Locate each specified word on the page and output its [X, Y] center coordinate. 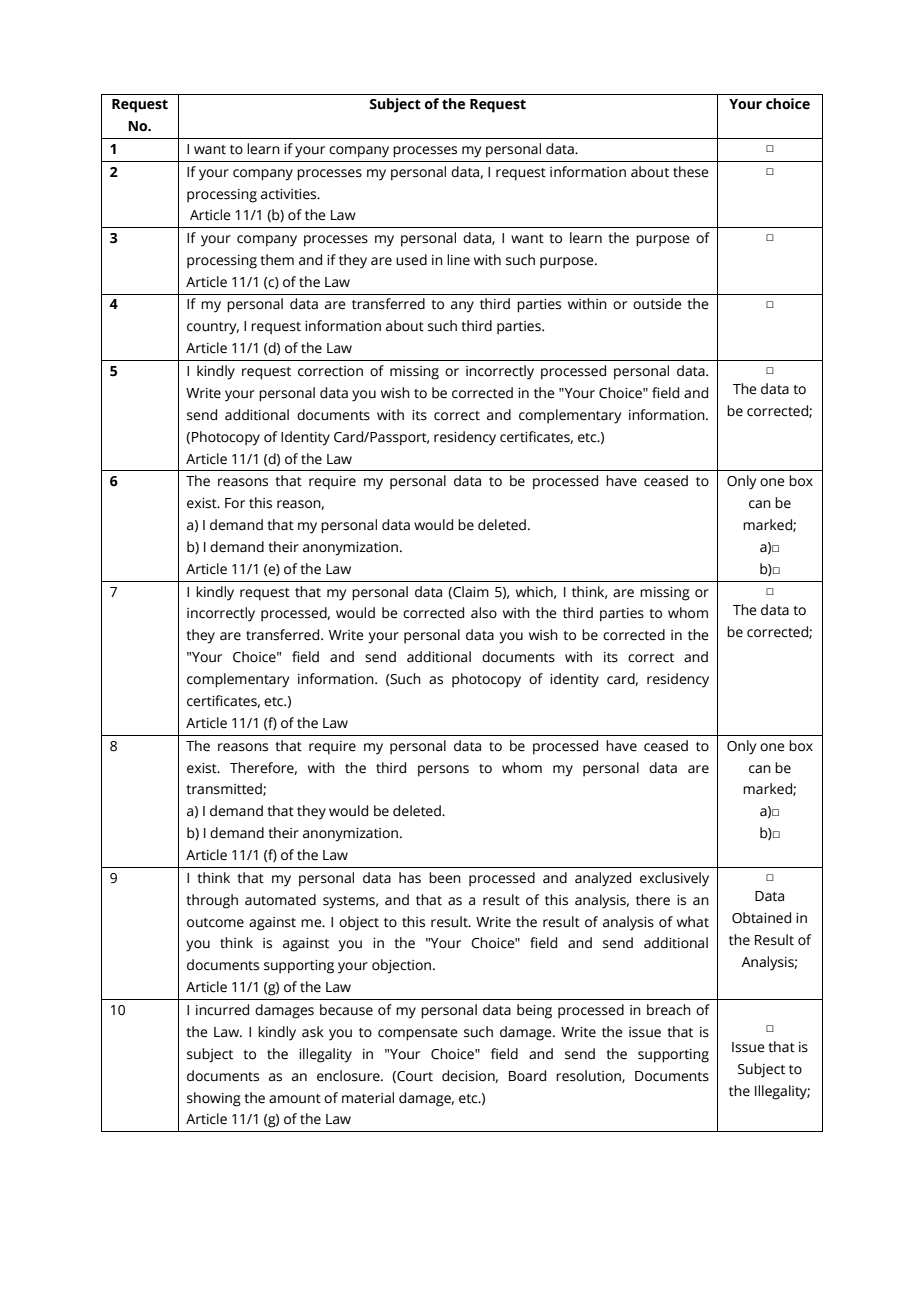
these [691, 172]
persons [443, 771]
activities [290, 194]
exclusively [674, 879]
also [484, 613]
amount [295, 1099]
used [411, 260]
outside [657, 304]
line [458, 260]
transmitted [225, 789]
